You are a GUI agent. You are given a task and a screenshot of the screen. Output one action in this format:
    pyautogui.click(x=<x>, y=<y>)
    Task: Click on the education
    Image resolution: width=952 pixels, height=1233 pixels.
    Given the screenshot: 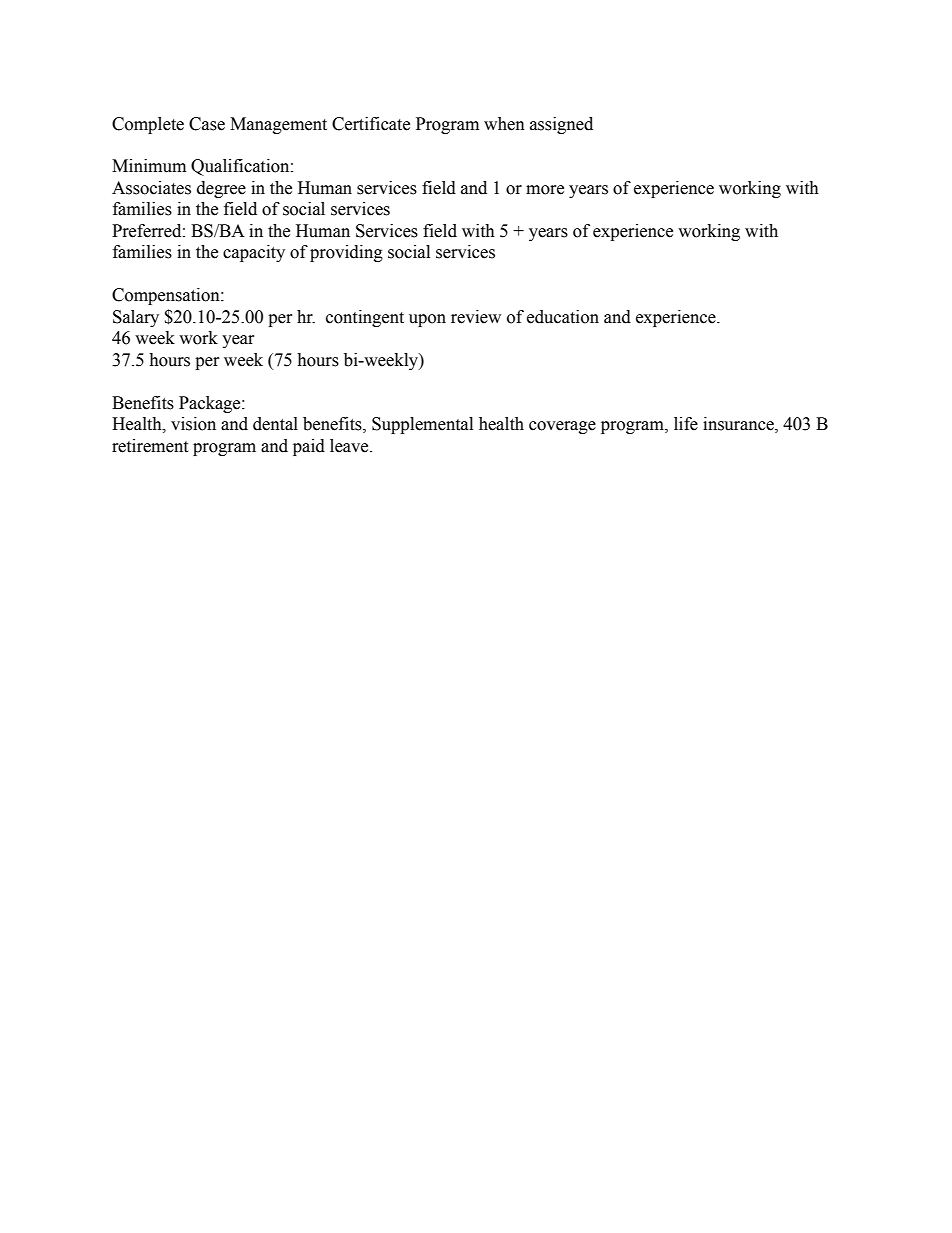 What is the action you would take?
    pyautogui.click(x=563, y=317)
